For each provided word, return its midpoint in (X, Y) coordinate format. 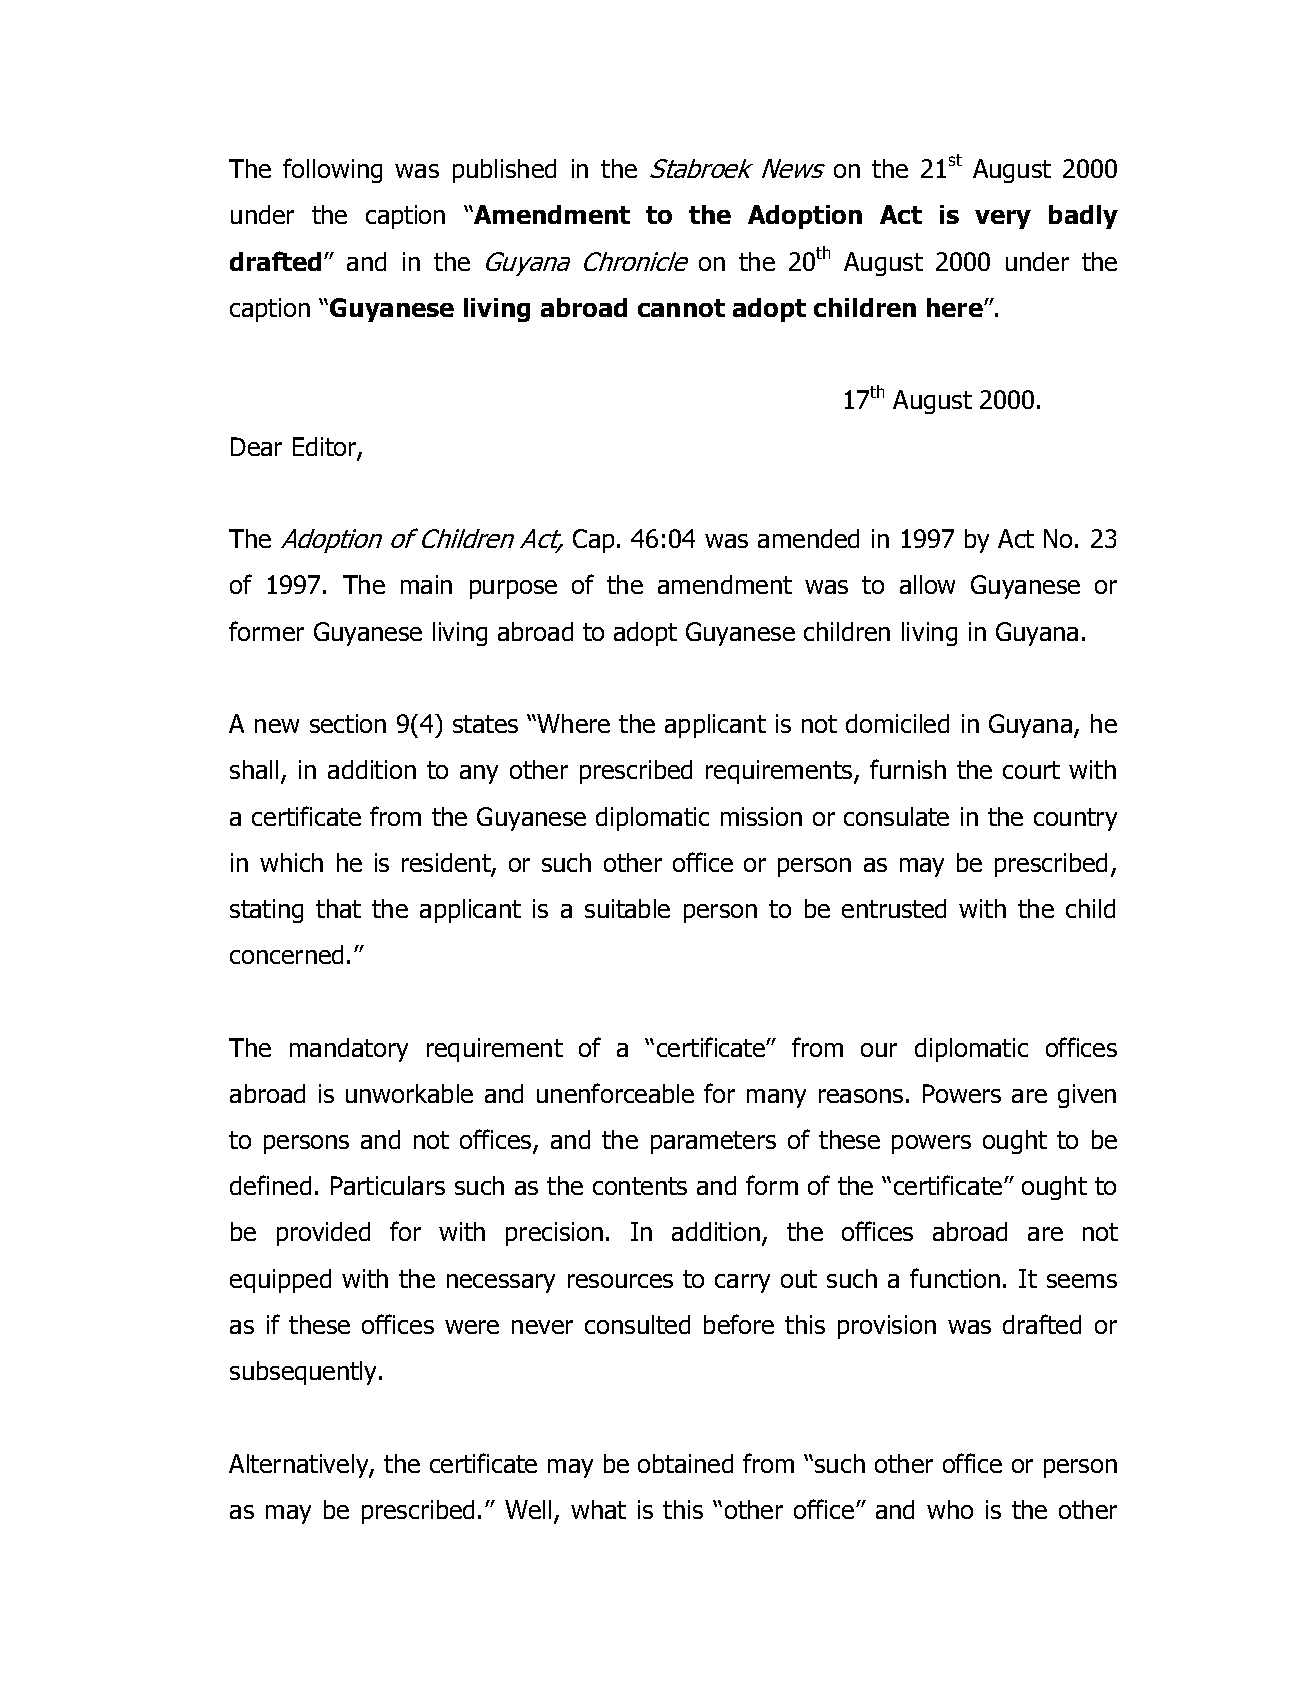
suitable (627, 908)
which (291, 862)
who (950, 1509)
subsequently (305, 1373)
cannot (681, 308)
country (1075, 819)
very (1003, 219)
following (332, 170)
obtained (685, 1463)
